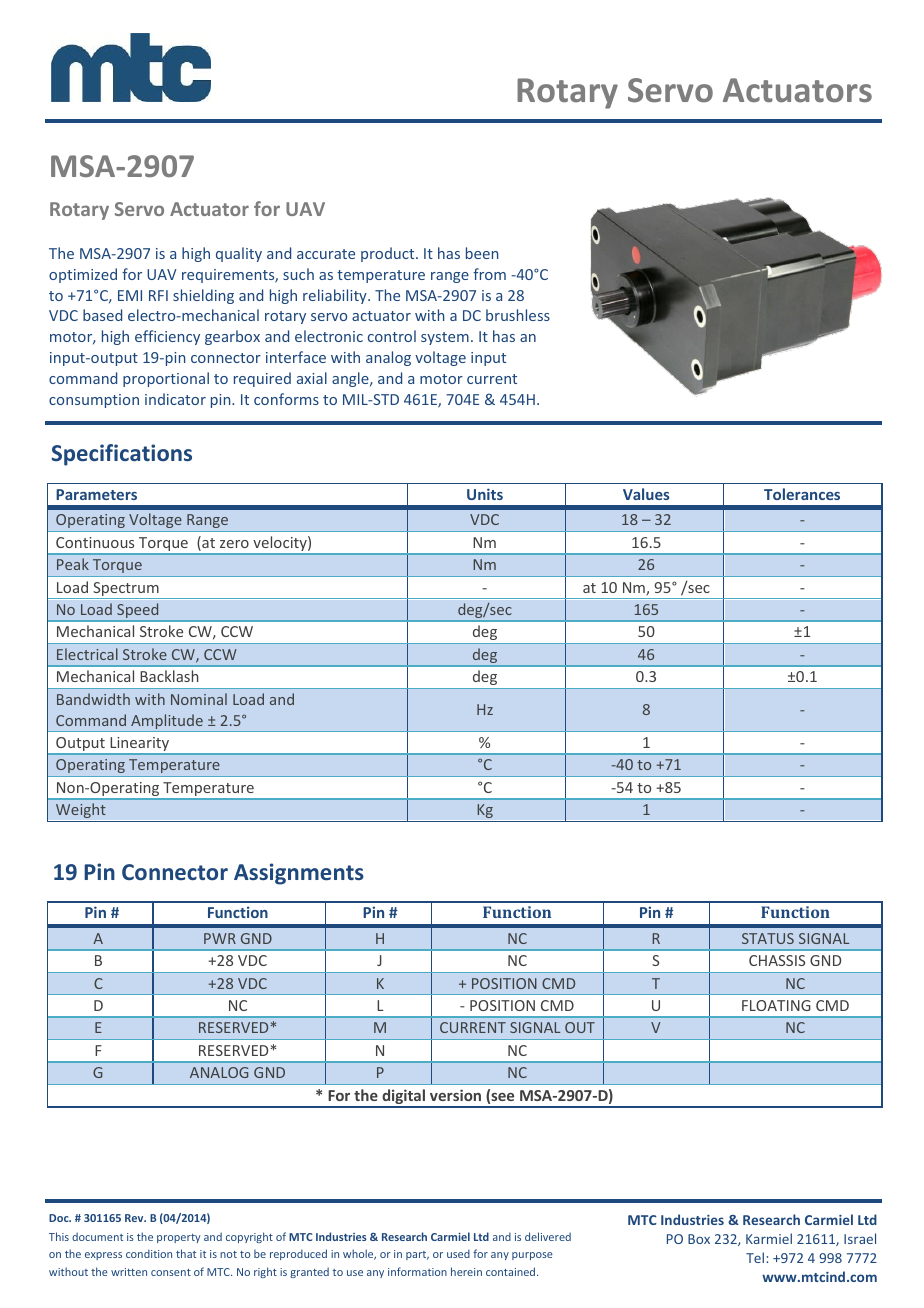 This document has height=1308, width=924. I want to click on brushless, so click(518, 315).
